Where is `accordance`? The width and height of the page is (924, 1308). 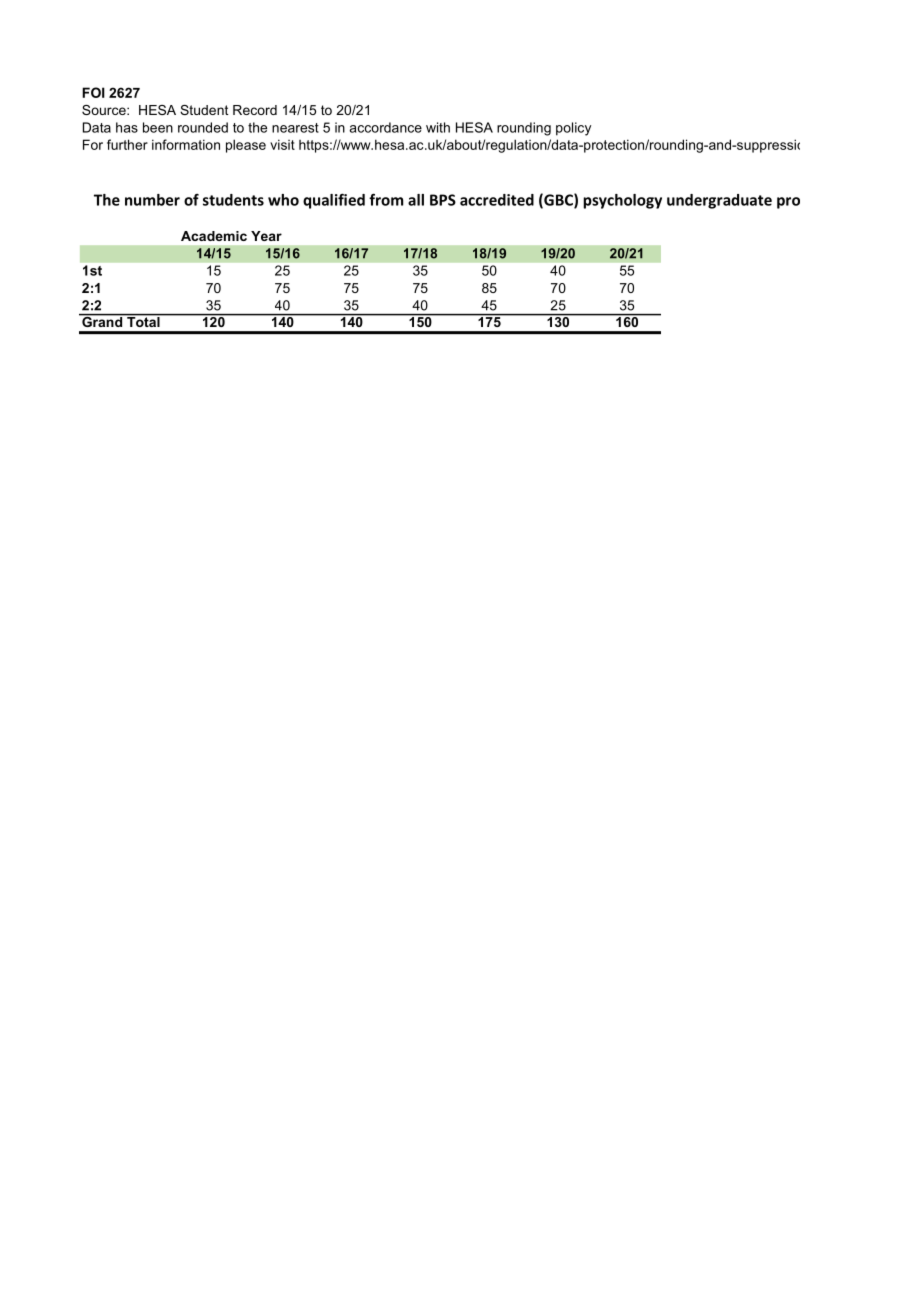
accordance is located at coordinates (385, 127).
